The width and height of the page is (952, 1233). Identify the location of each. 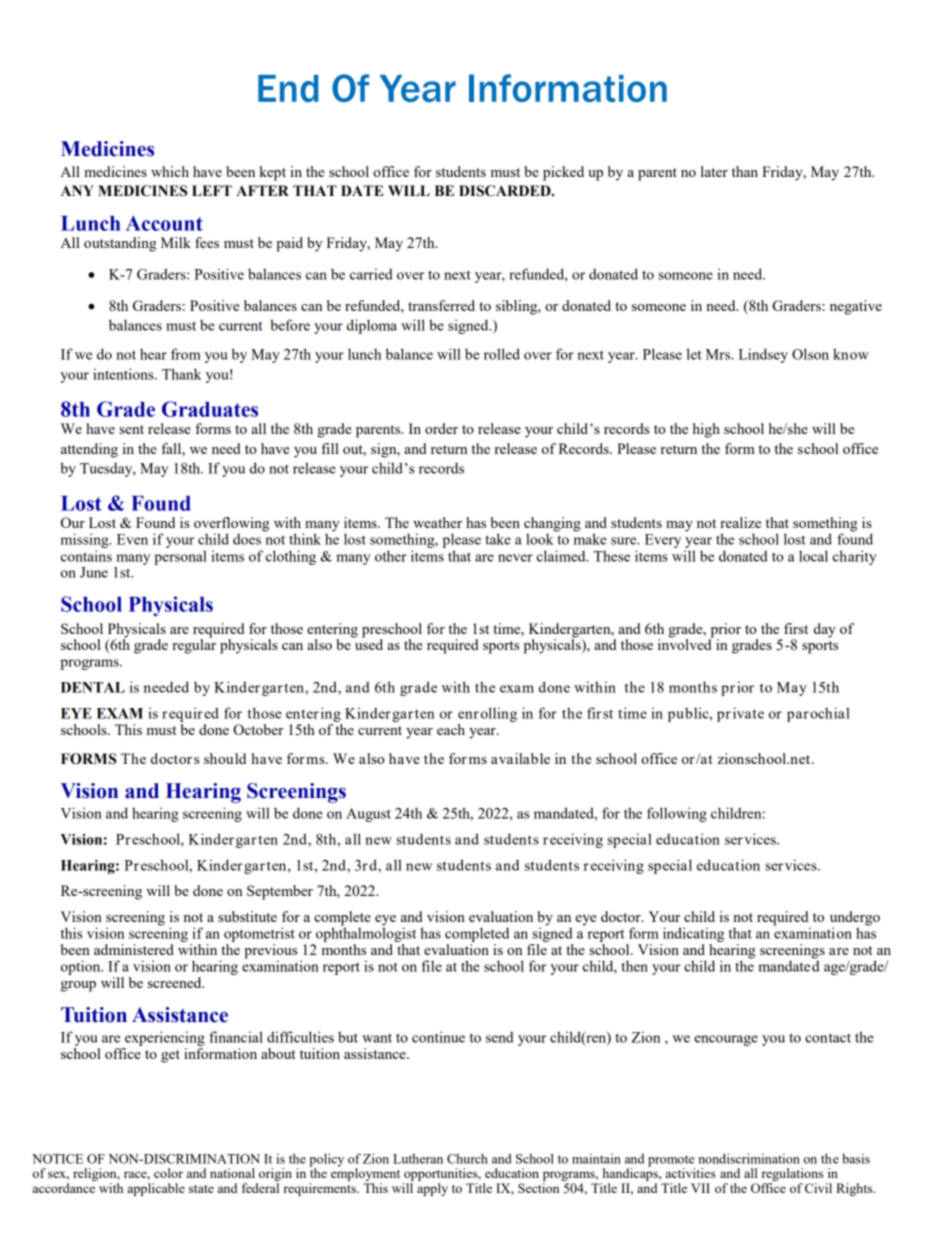
(451, 729).
